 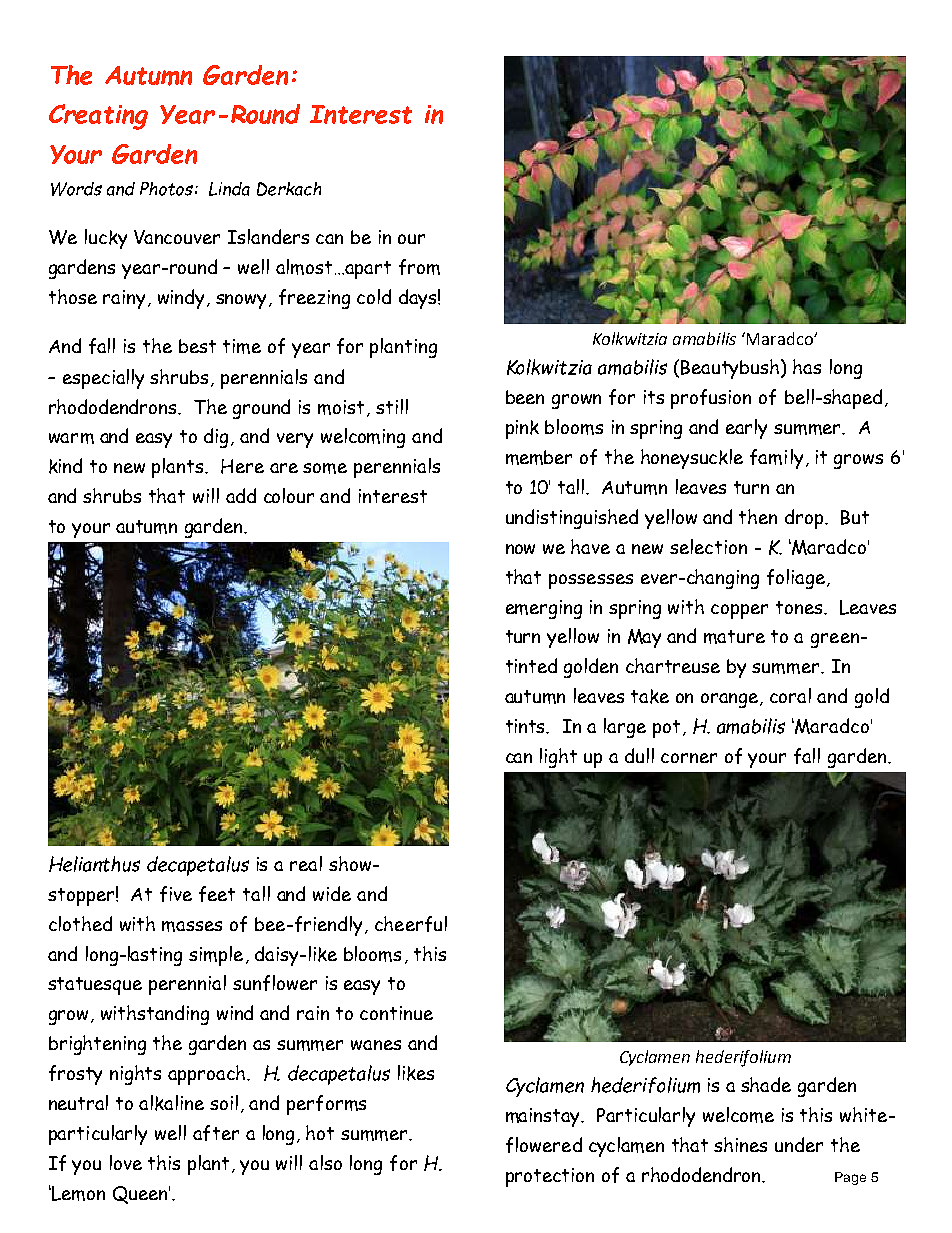 I want to click on add, so click(x=241, y=495).
